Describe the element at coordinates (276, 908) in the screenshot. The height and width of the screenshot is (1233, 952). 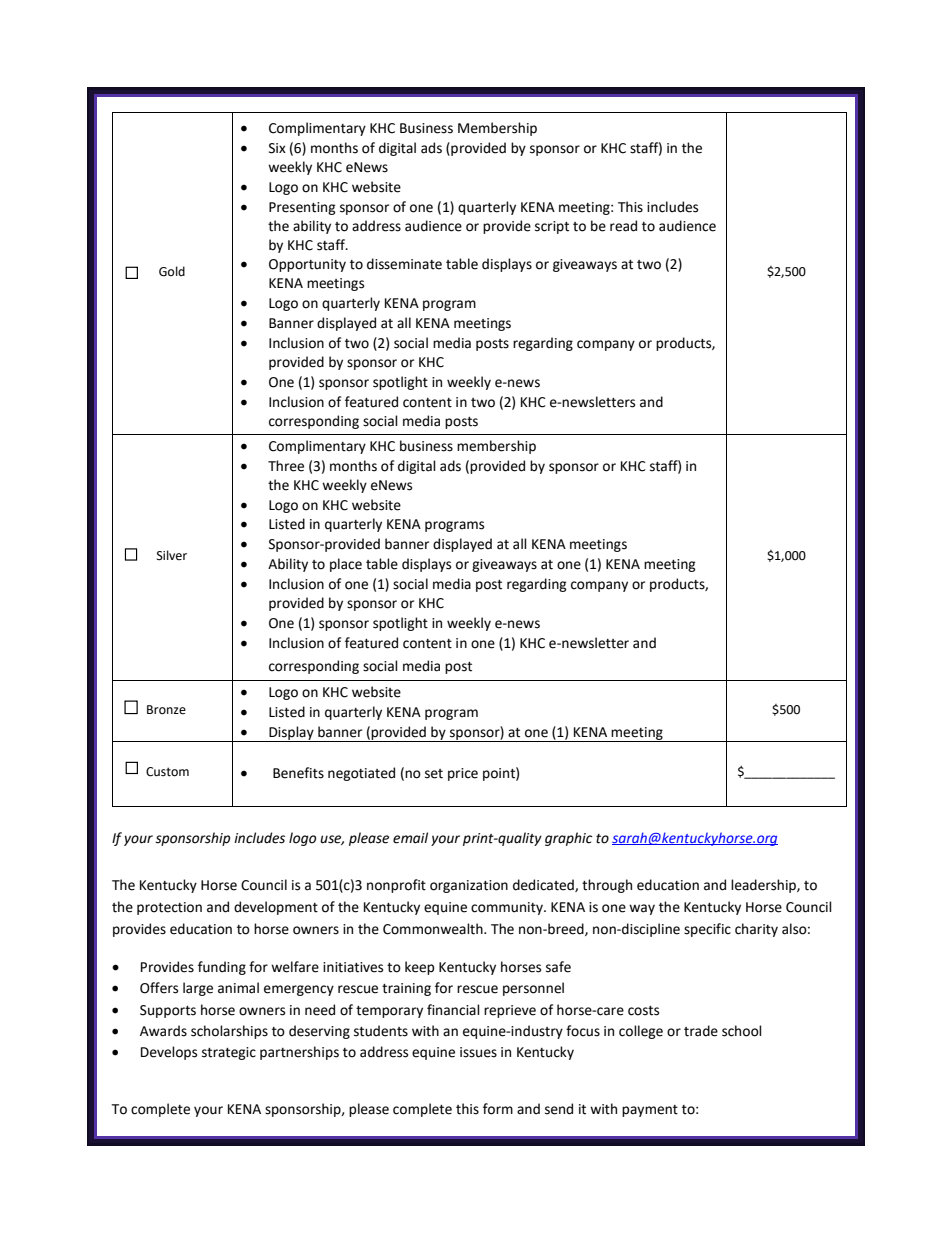
I see `development` at that location.
